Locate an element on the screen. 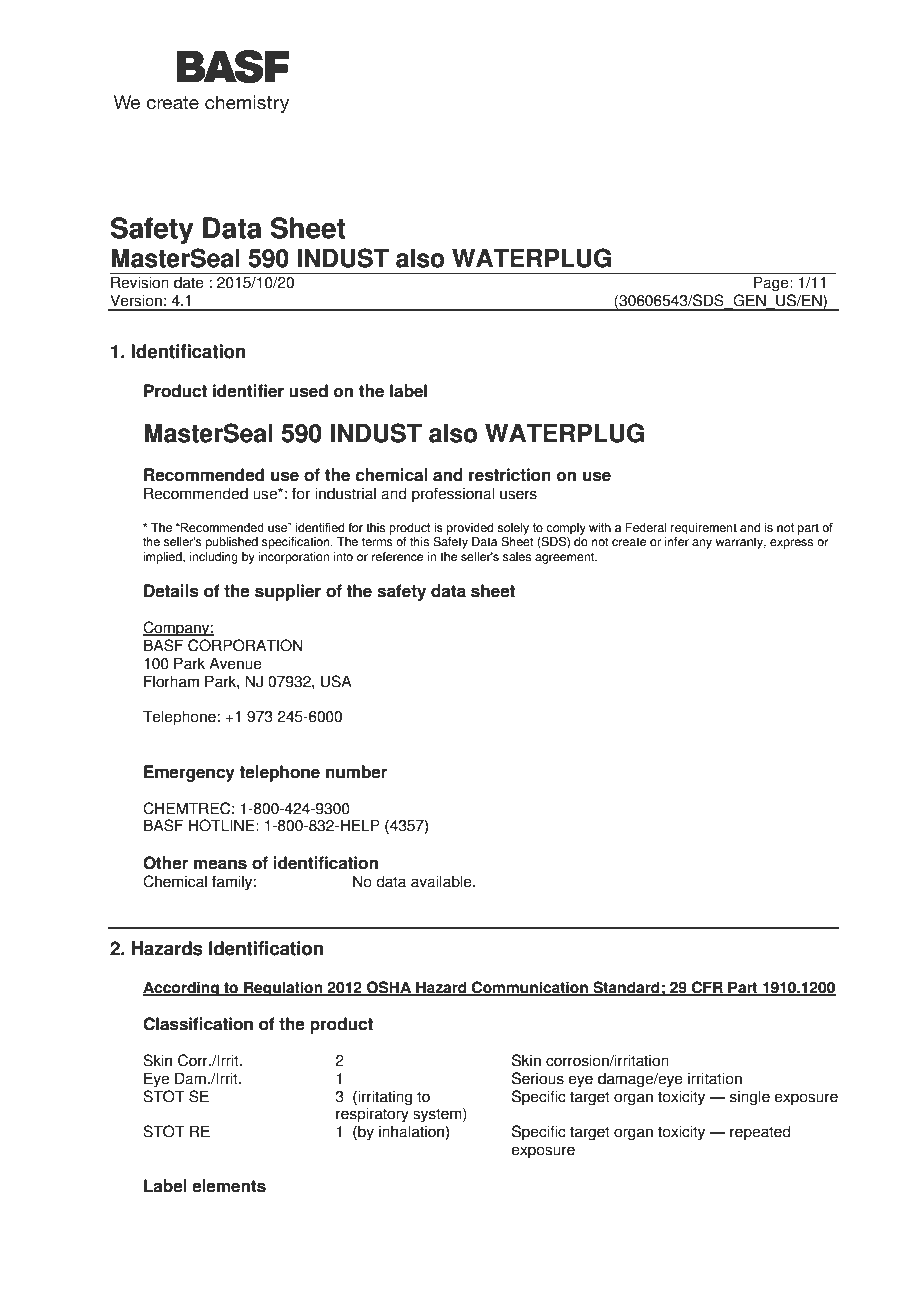 The image size is (924, 1308). date is located at coordinates (189, 282).
